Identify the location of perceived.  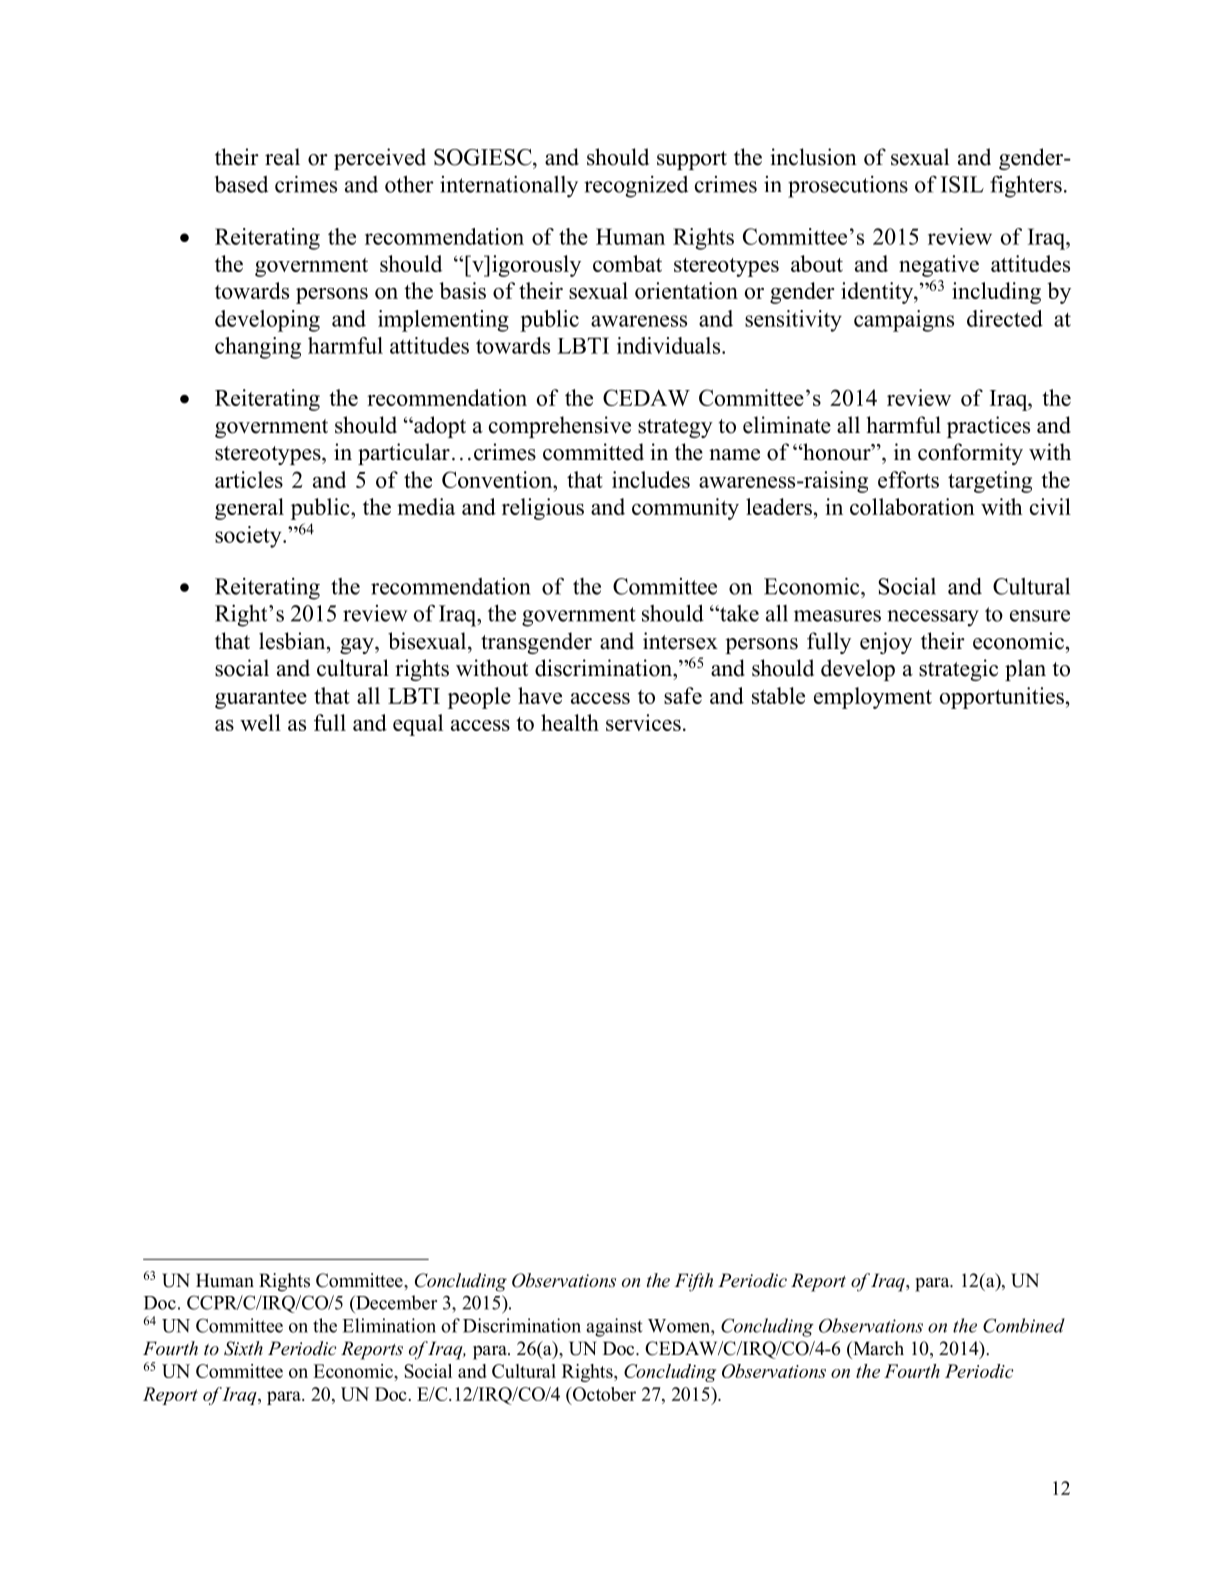
(380, 159).
